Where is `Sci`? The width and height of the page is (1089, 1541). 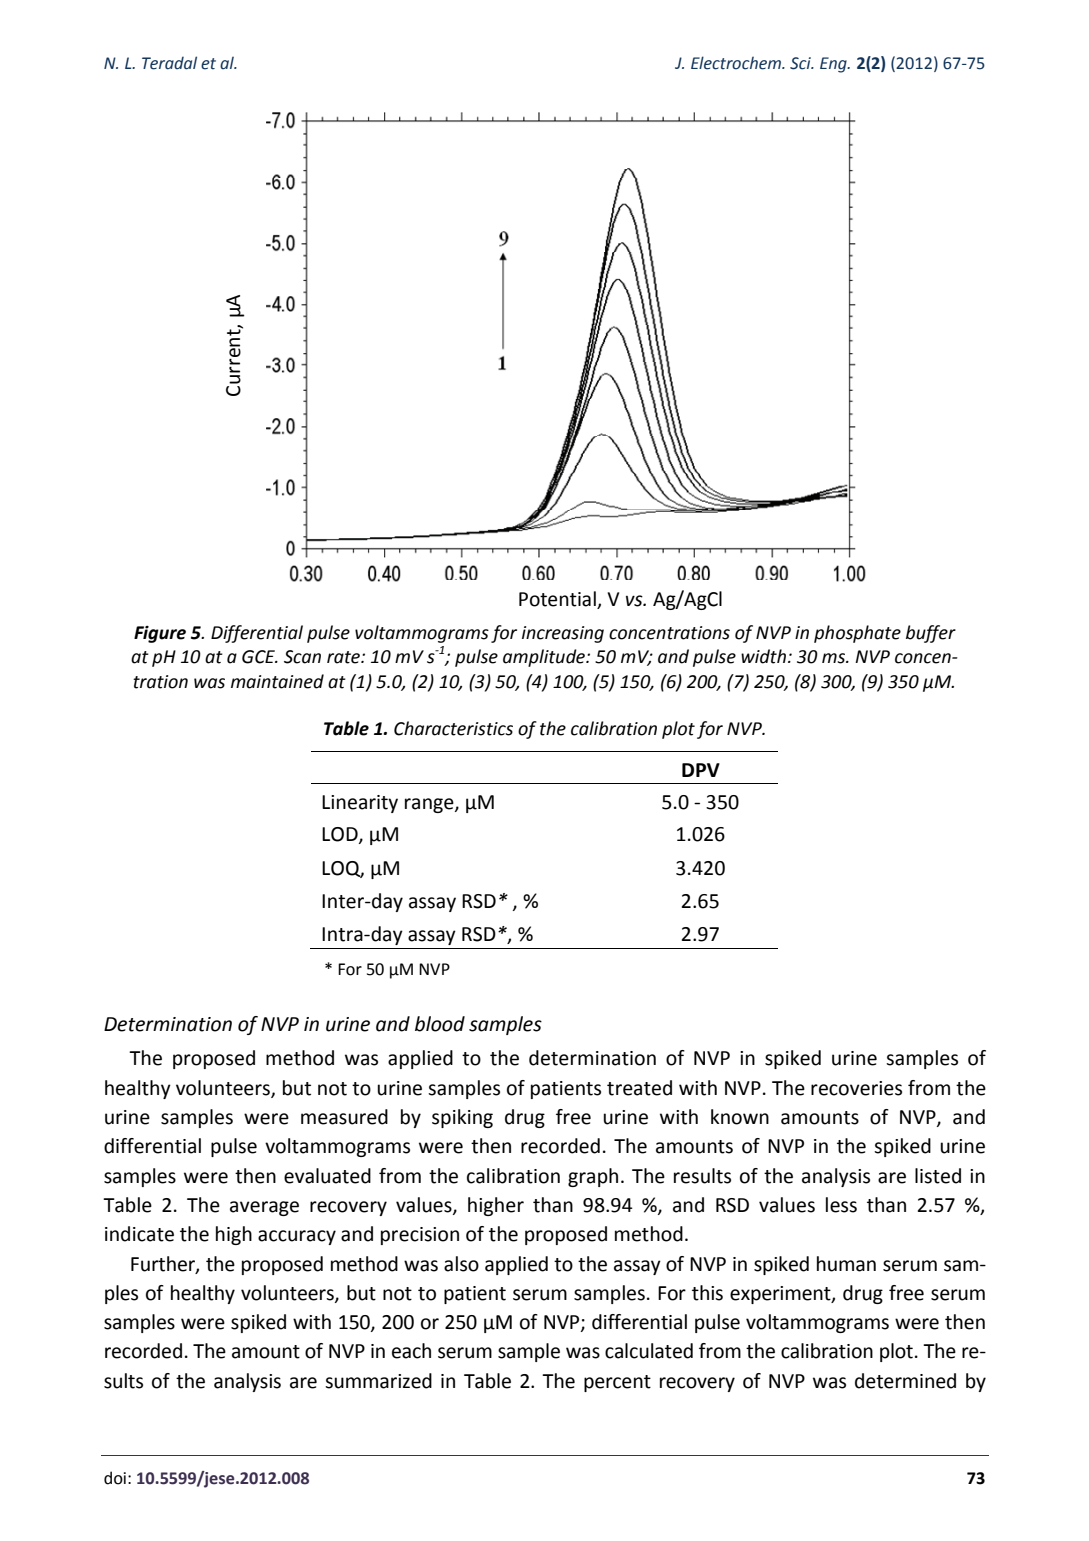 Sci is located at coordinates (801, 63).
